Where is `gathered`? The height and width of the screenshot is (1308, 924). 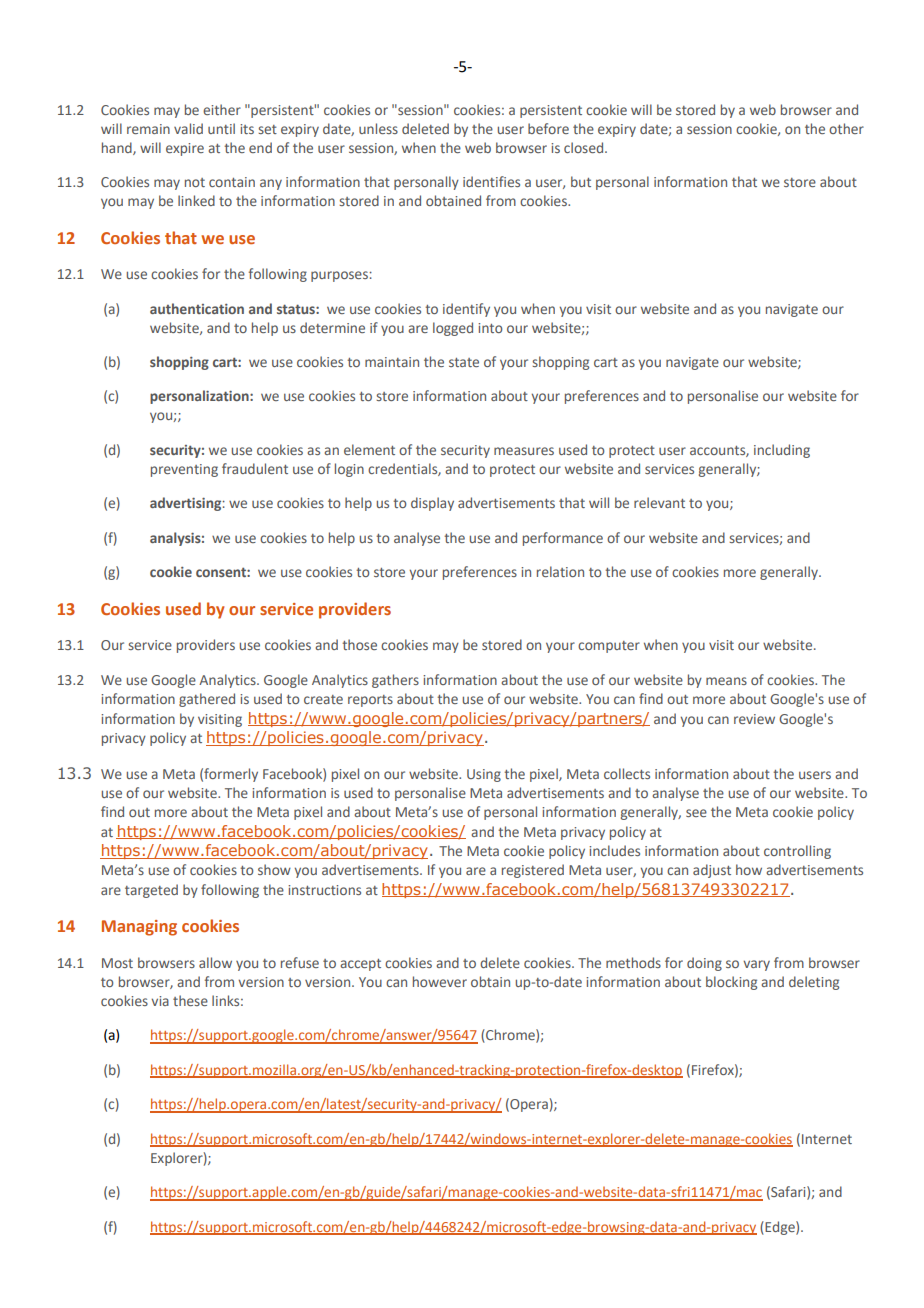
gathered is located at coordinates (207, 700).
